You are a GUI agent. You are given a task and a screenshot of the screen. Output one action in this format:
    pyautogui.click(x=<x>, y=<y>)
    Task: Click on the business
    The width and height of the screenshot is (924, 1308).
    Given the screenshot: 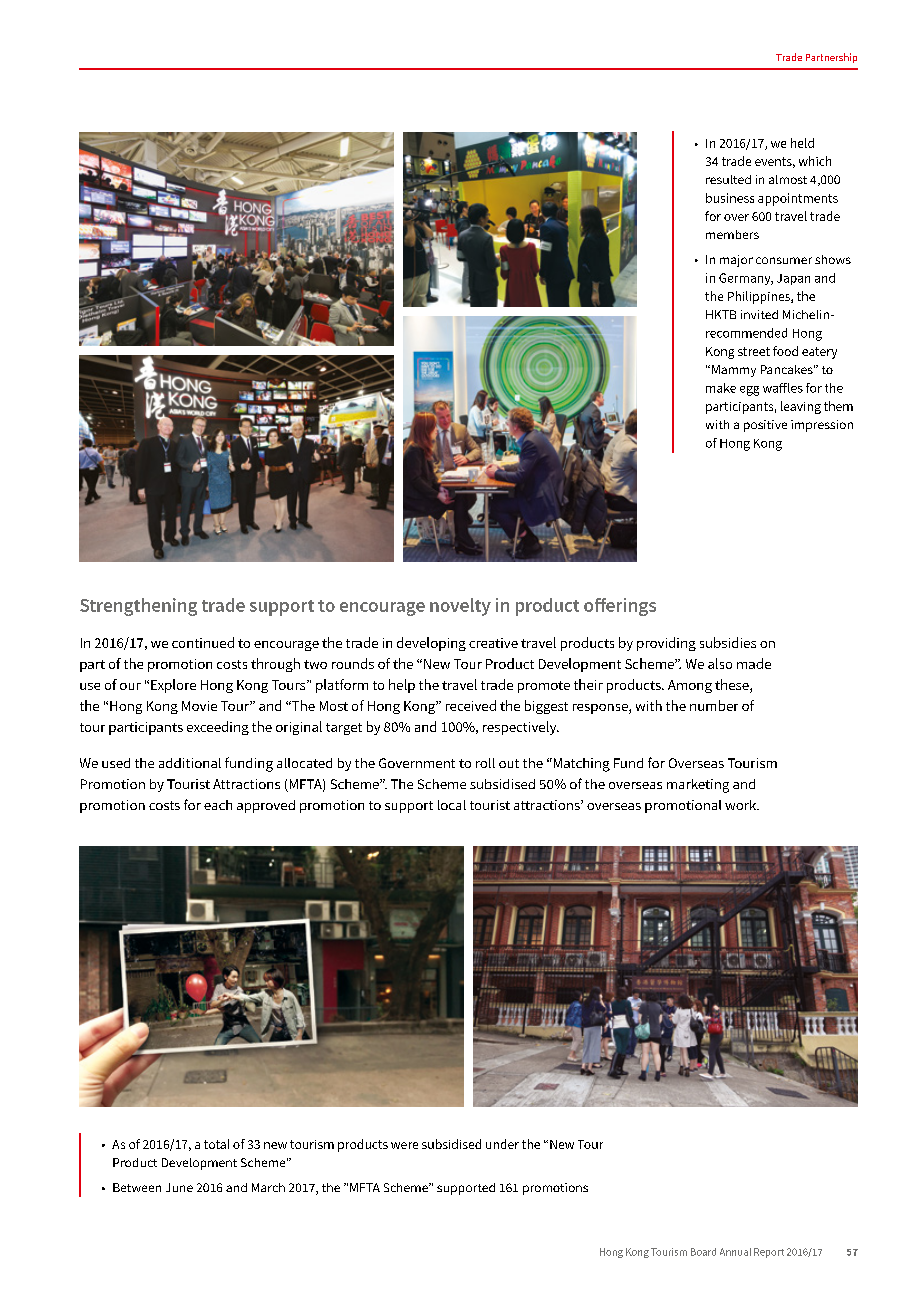 What is the action you would take?
    pyautogui.click(x=730, y=198)
